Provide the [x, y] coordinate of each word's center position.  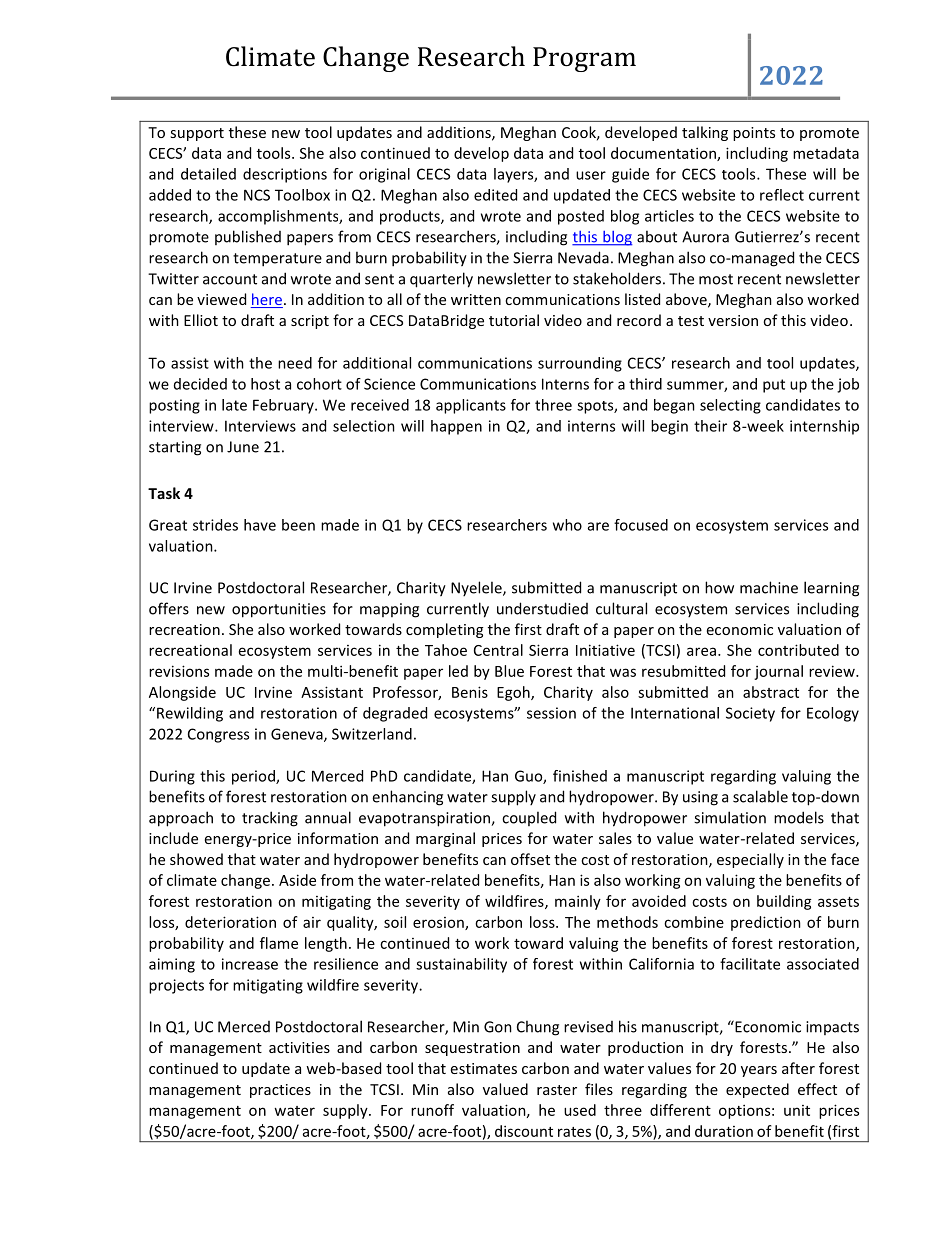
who [567, 525]
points [754, 134]
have [260, 525]
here [267, 300]
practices [280, 1091]
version [733, 320]
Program [584, 59]
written [476, 299]
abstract [771, 692]
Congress [218, 735]
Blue [509, 671]
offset [530, 859]
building [784, 902]
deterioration [230, 922]
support [197, 134]
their [710, 426]
